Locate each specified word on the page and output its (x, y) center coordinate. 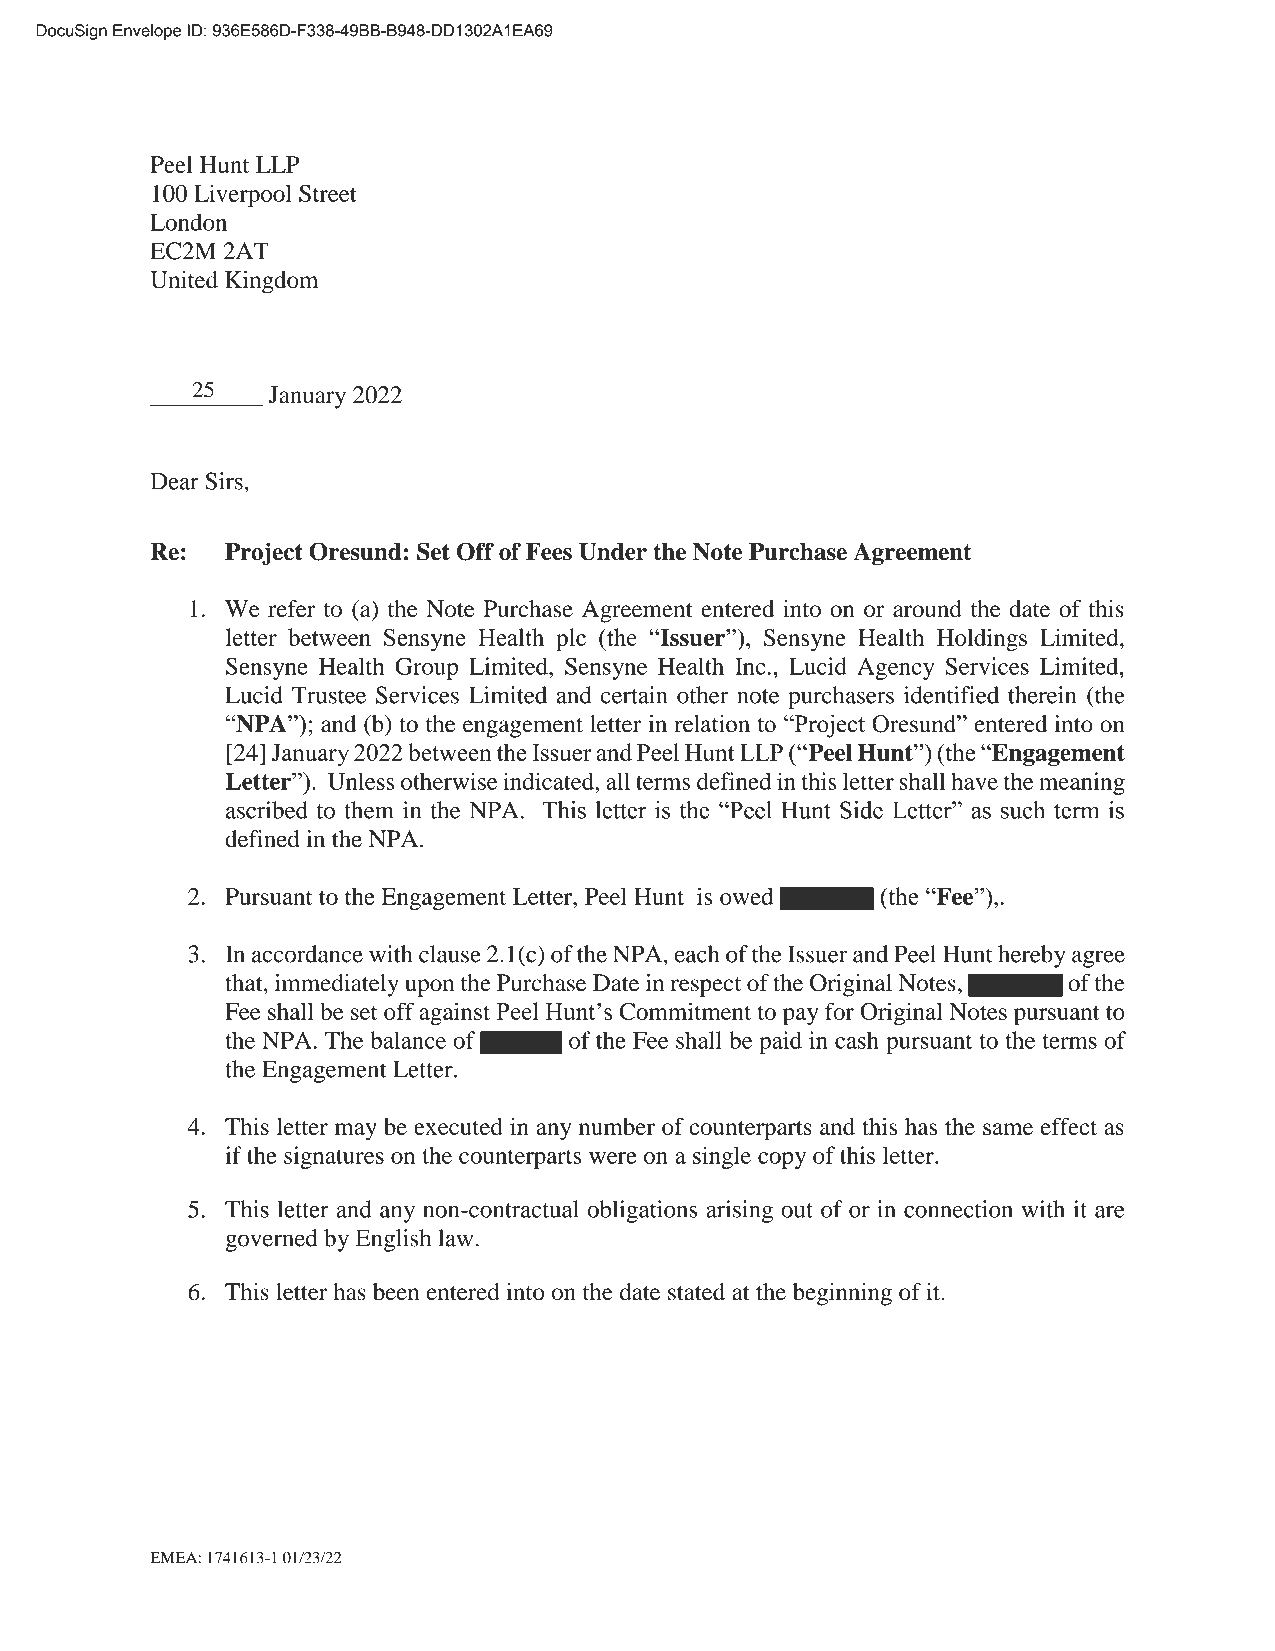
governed (271, 1240)
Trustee (329, 695)
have (974, 781)
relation (712, 723)
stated (696, 1292)
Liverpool (243, 195)
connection (958, 1209)
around (927, 609)
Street (328, 193)
